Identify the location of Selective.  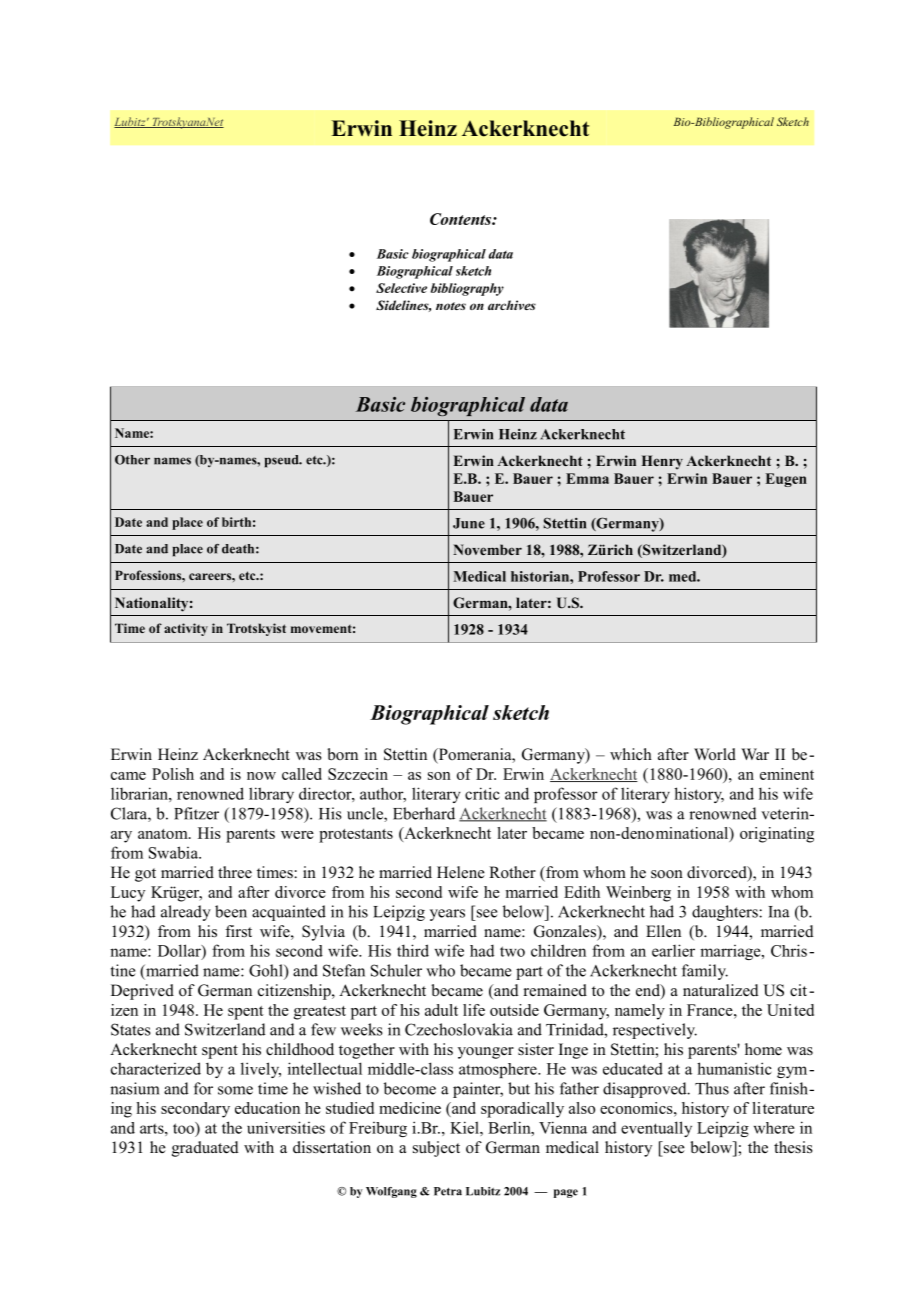
(401, 288).
